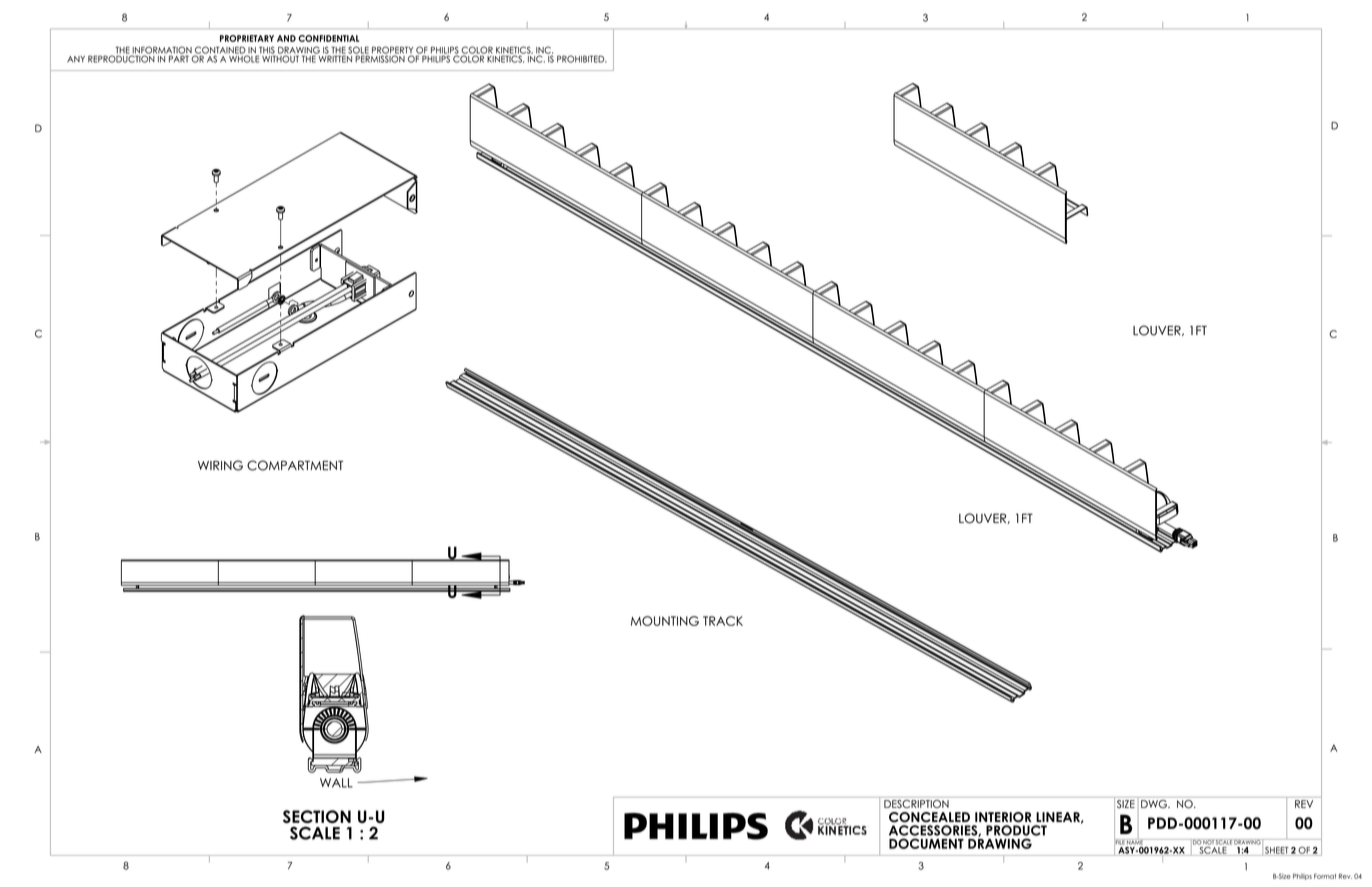  What do you see at coordinates (317, 816) in the document?
I see `SECTION` at bounding box center [317, 816].
